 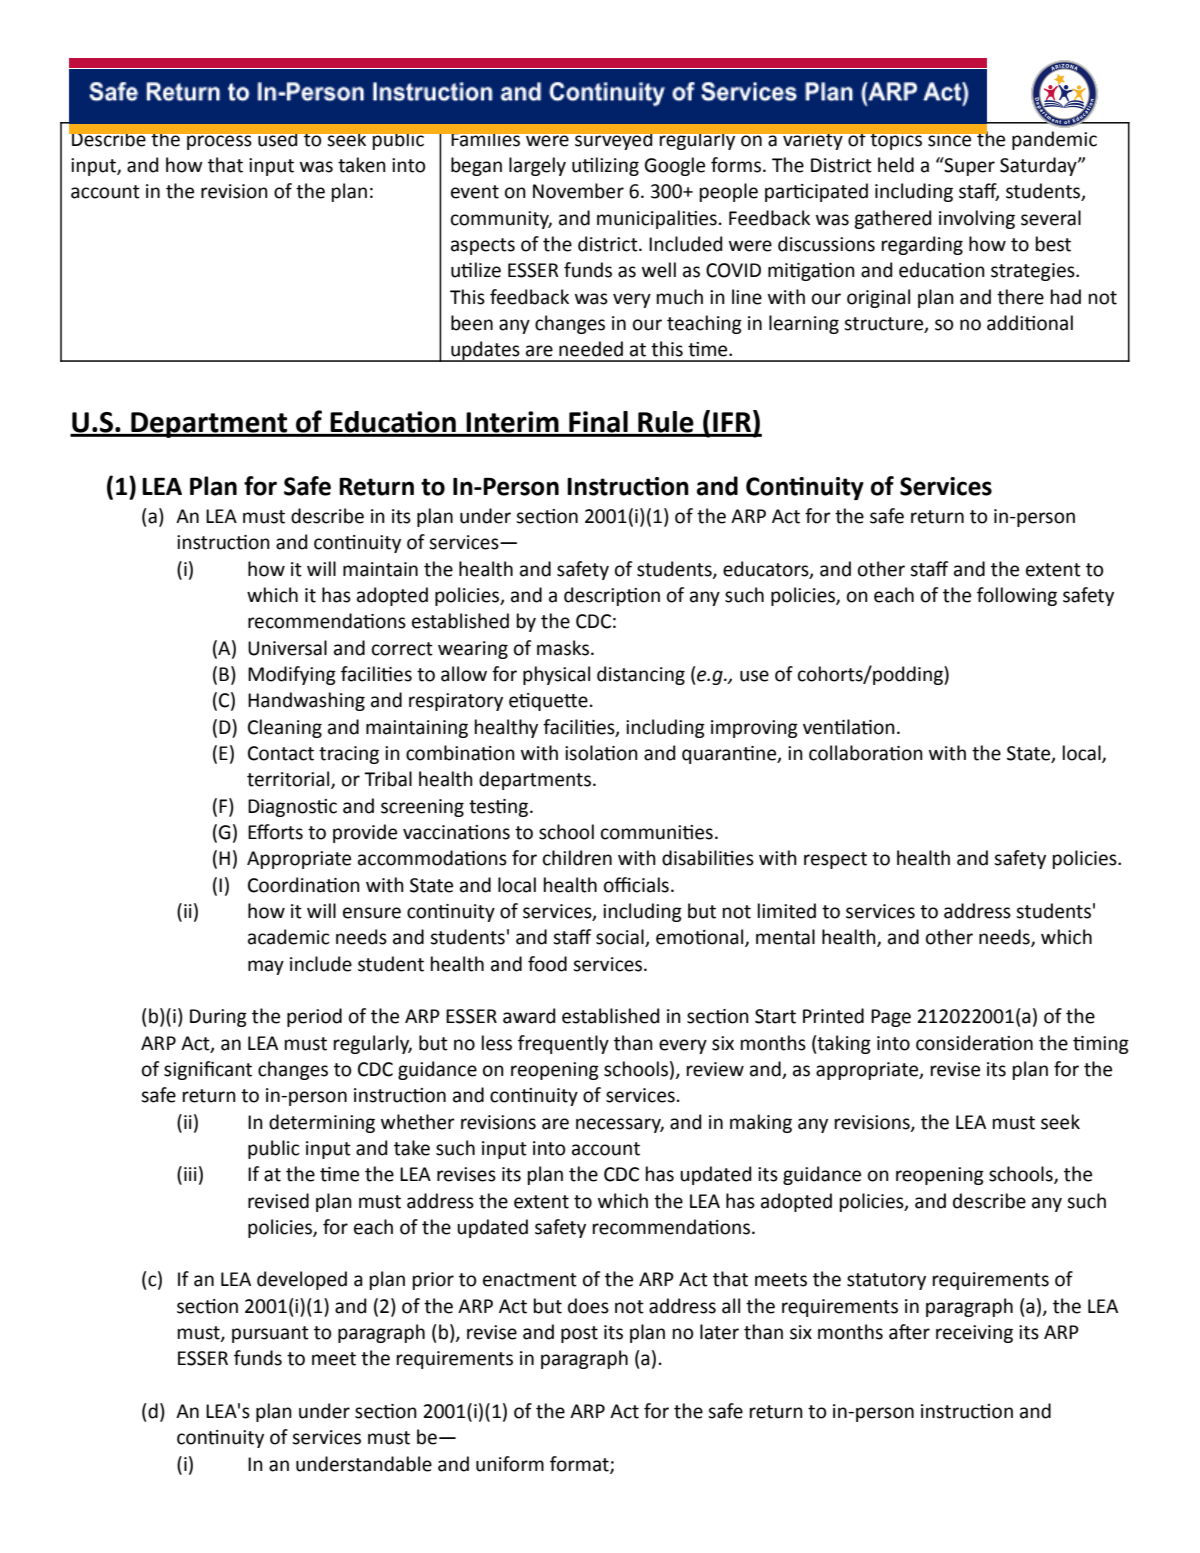 What do you see at coordinates (292, 675) in the page?
I see `Modifying` at bounding box center [292, 675].
